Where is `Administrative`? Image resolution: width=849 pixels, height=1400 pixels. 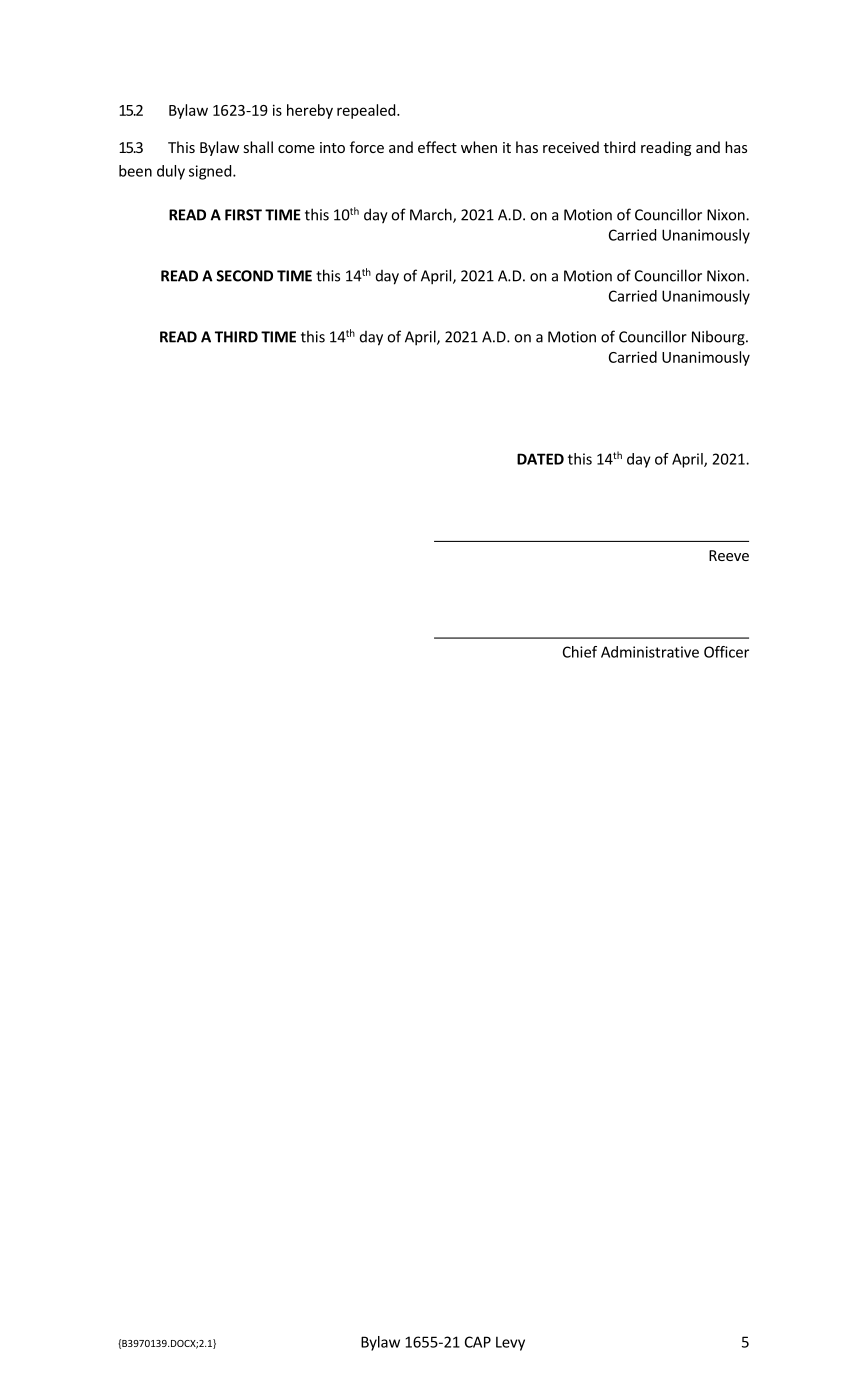
Administrative is located at coordinates (650, 652).
